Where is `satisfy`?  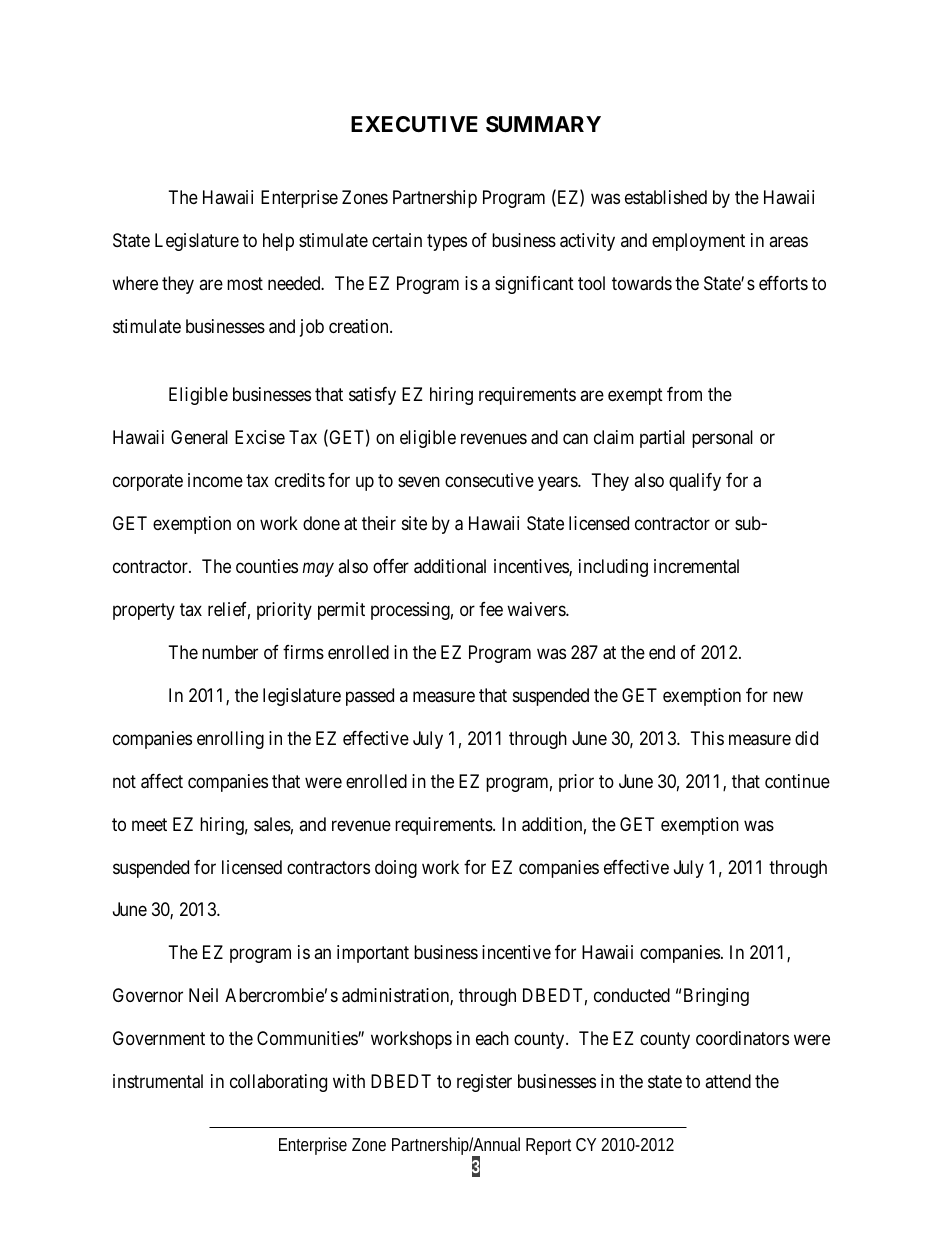
satisfy is located at coordinates (372, 396).
